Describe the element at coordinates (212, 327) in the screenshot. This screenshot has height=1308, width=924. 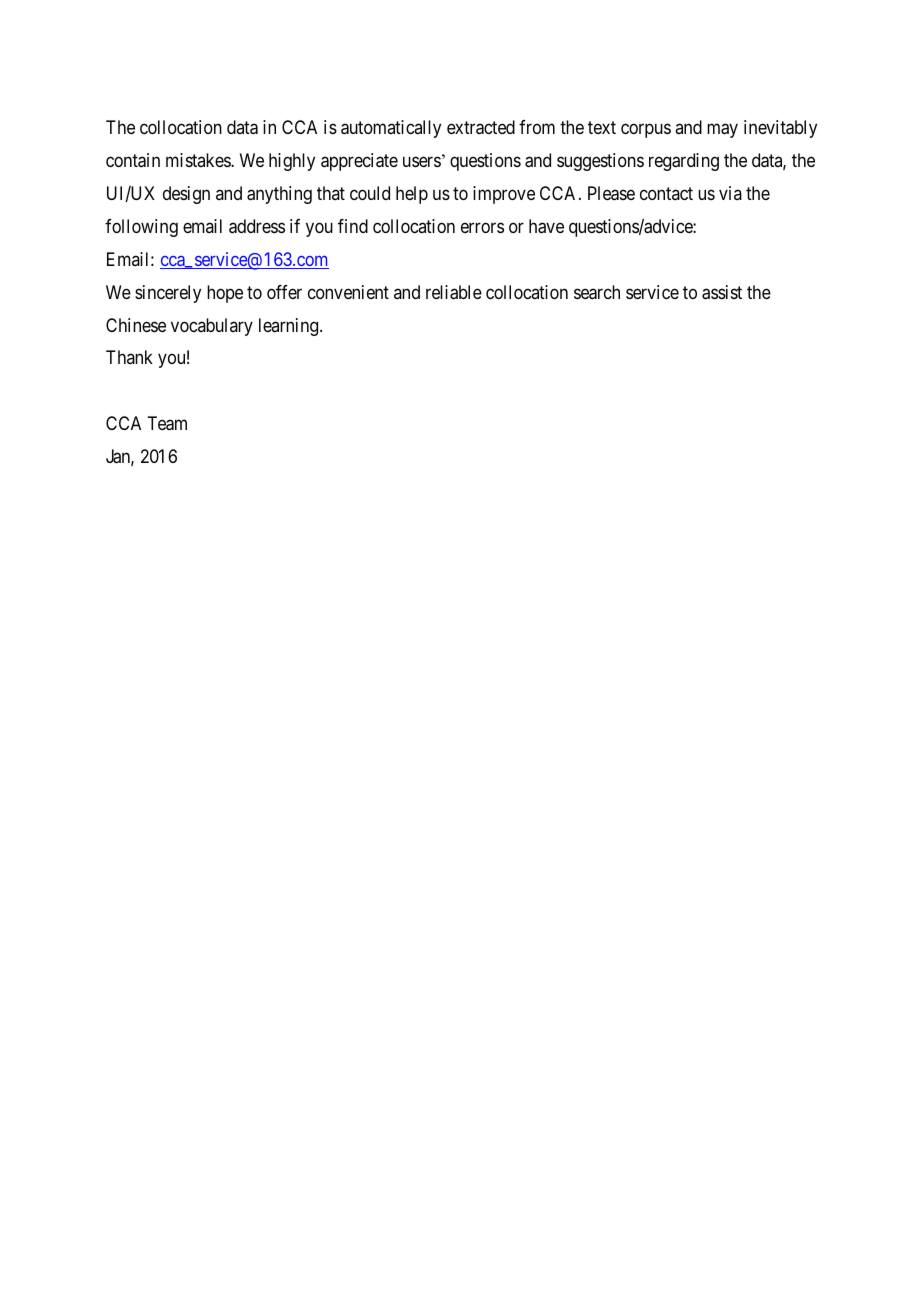
I see `vocabulary` at that location.
